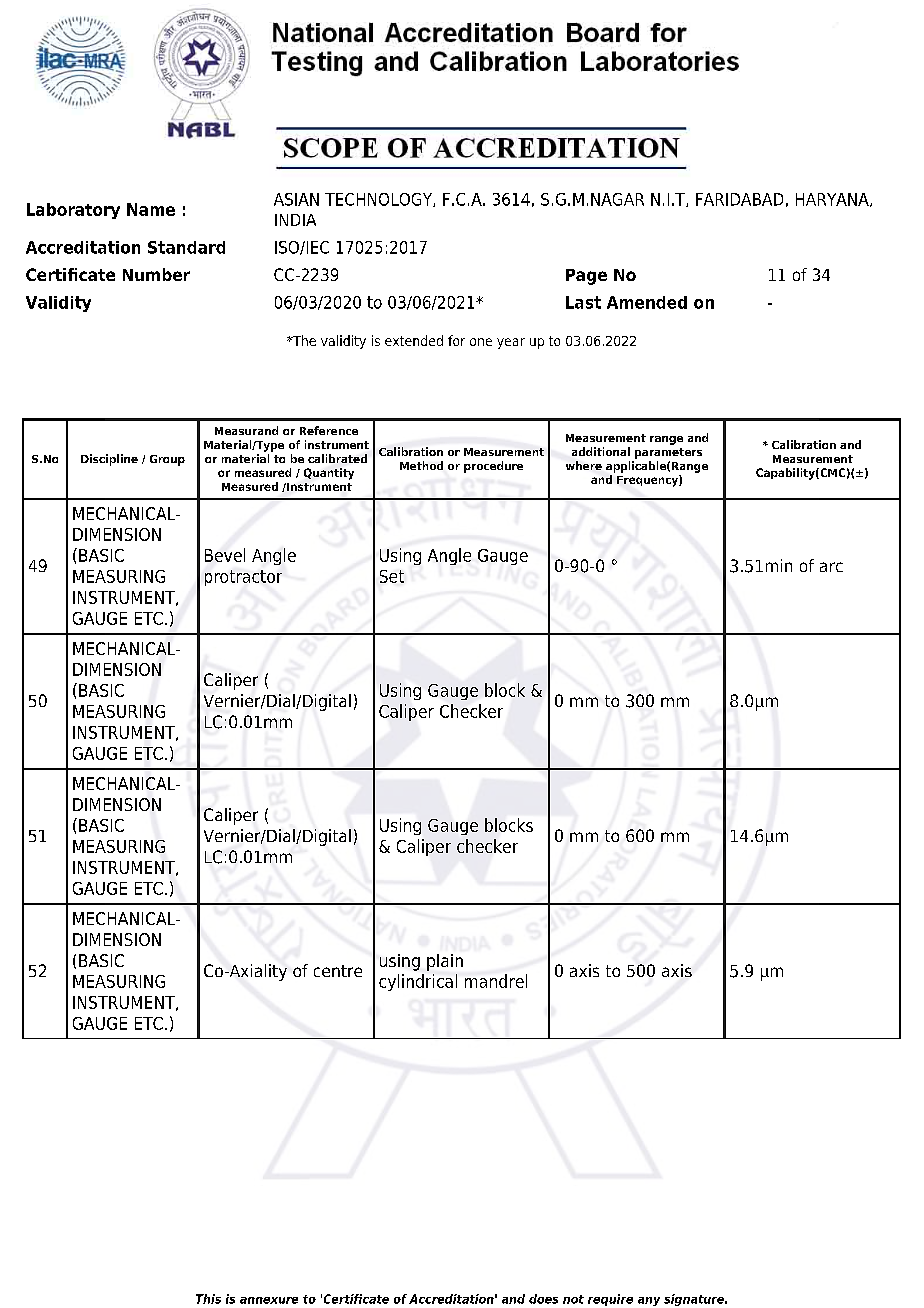 The image size is (924, 1308). What do you see at coordinates (186, 247) in the page?
I see `Standard` at bounding box center [186, 247].
